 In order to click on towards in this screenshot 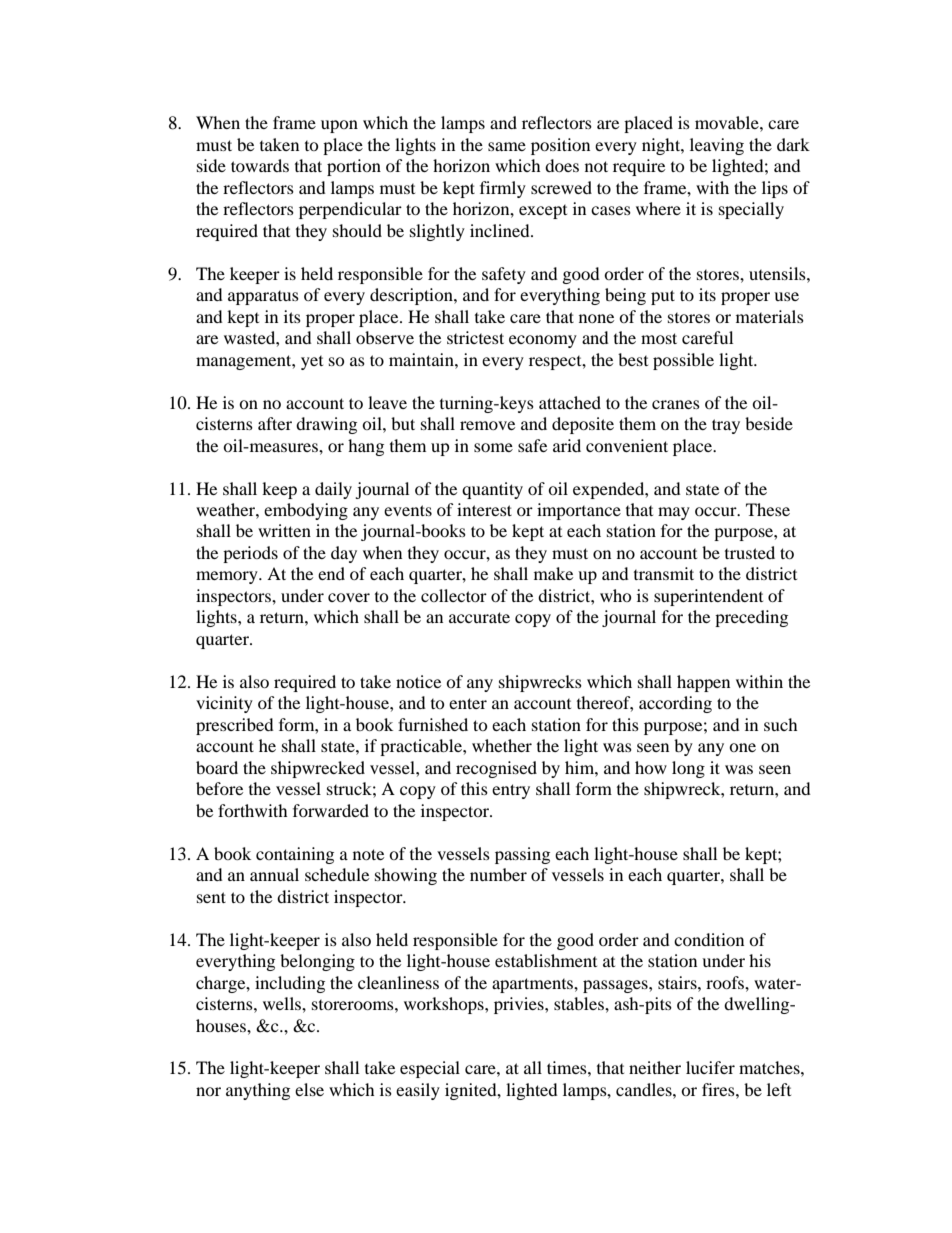, I will do `click(260, 165)`.
